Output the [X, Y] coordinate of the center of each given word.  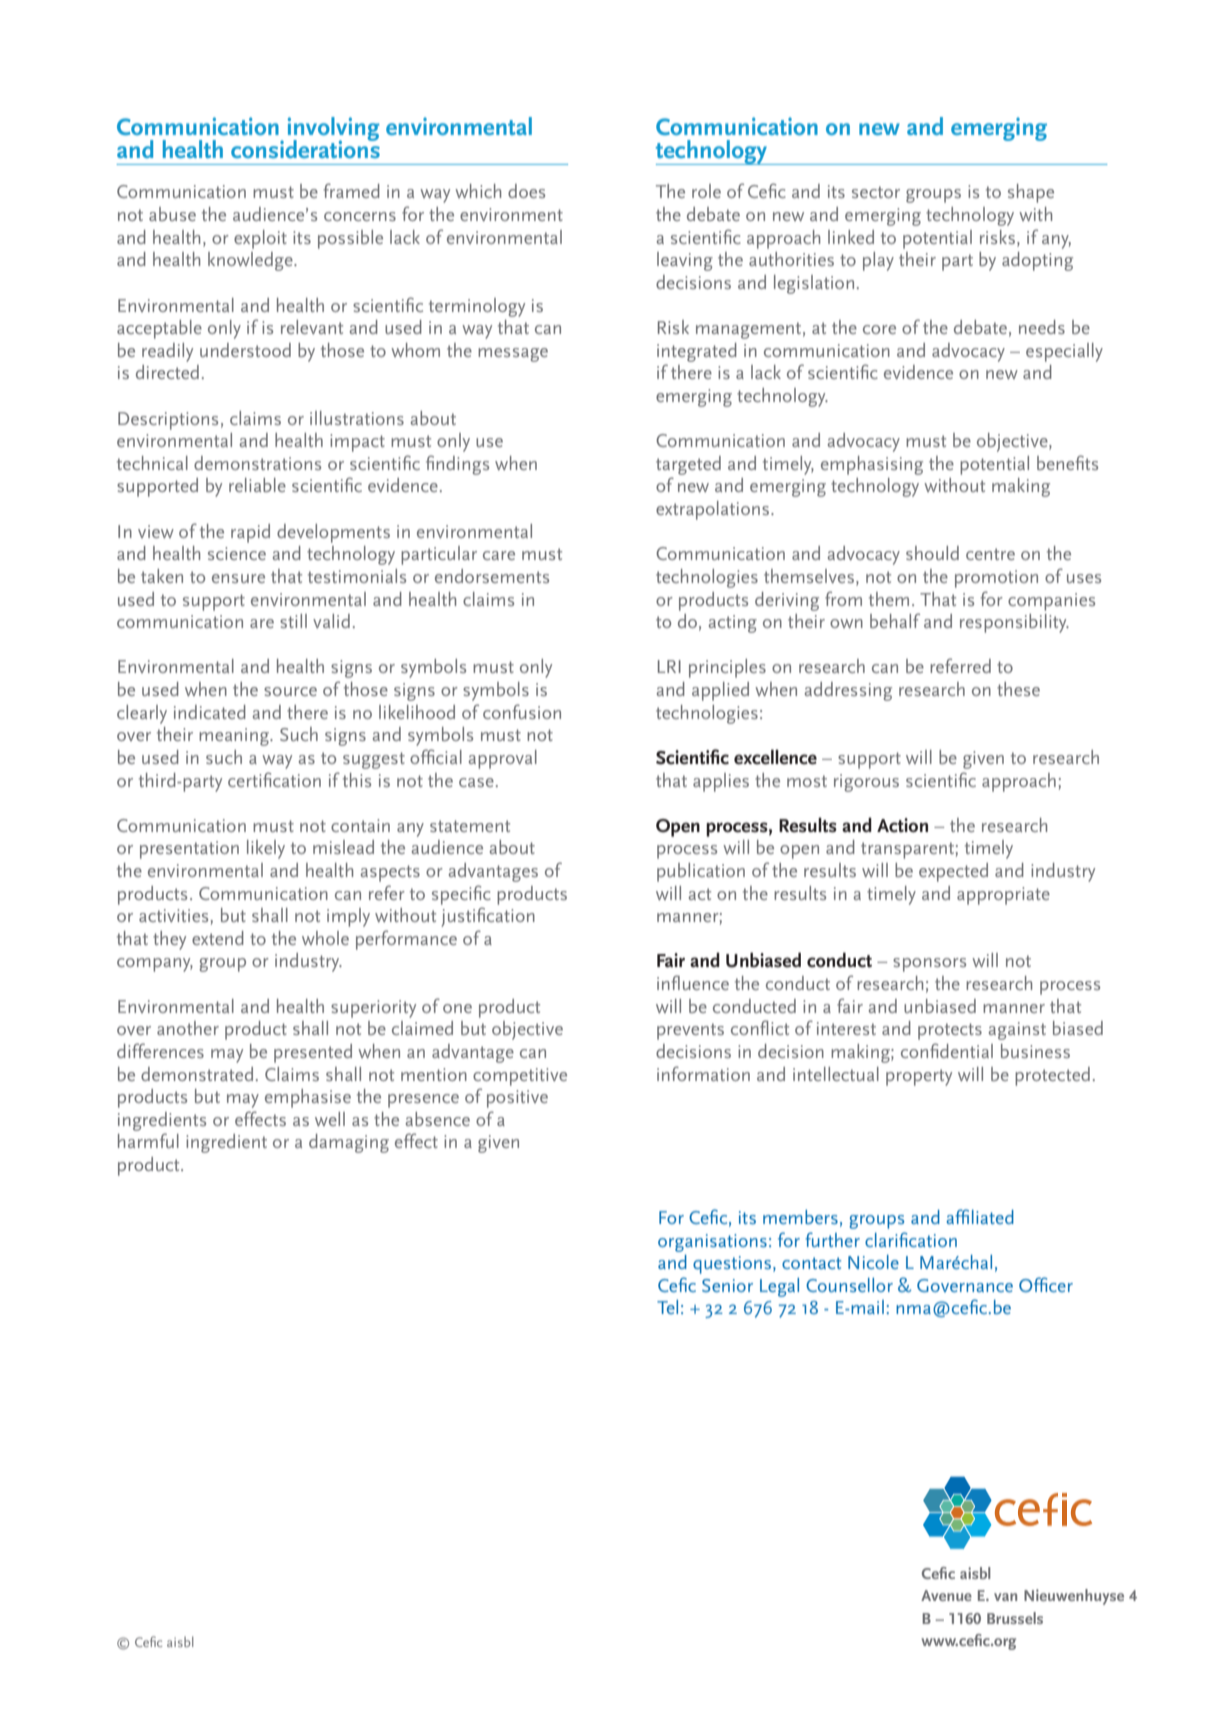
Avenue [946, 1595]
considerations [305, 148]
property [919, 1077]
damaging [349, 1143]
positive [517, 1099]
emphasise [308, 1098]
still [293, 621]
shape [1031, 193]
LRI [669, 666]
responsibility [1014, 623]
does [526, 191]
